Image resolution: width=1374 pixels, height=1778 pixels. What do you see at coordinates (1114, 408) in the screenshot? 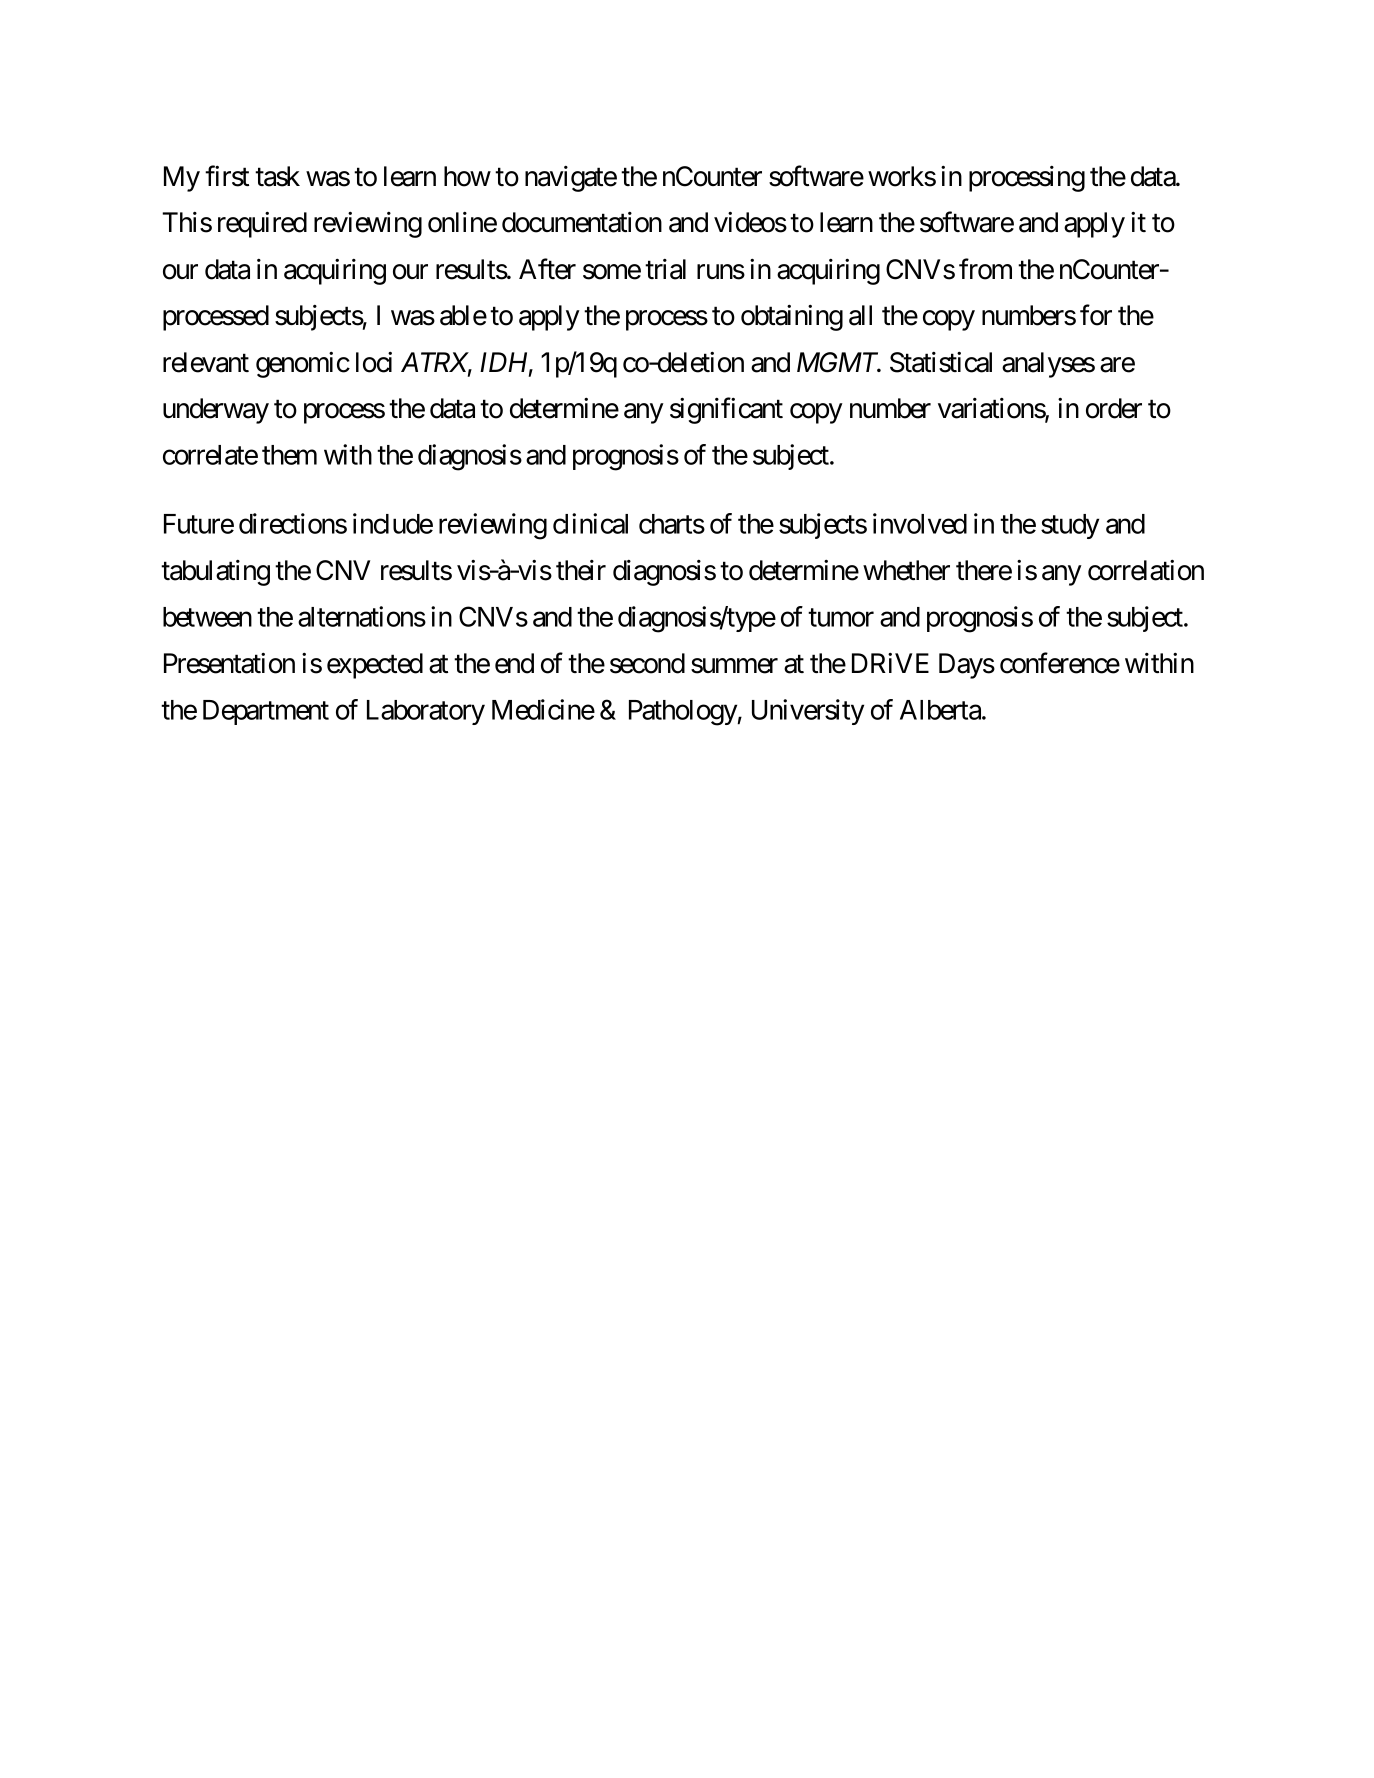
I see `order` at bounding box center [1114, 408].
